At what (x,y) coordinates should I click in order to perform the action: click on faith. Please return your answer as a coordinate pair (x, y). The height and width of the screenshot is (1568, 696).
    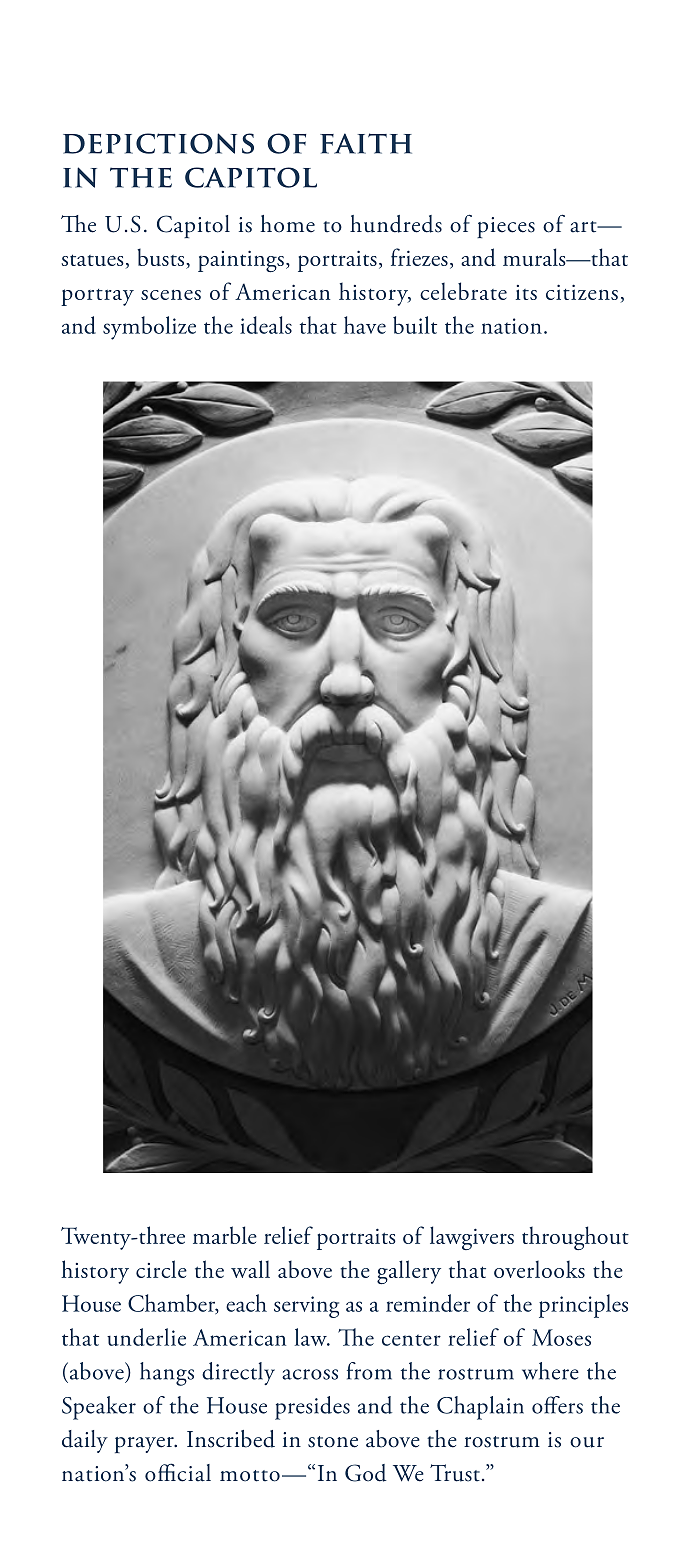
    Looking at the image, I should click on (366, 143).
